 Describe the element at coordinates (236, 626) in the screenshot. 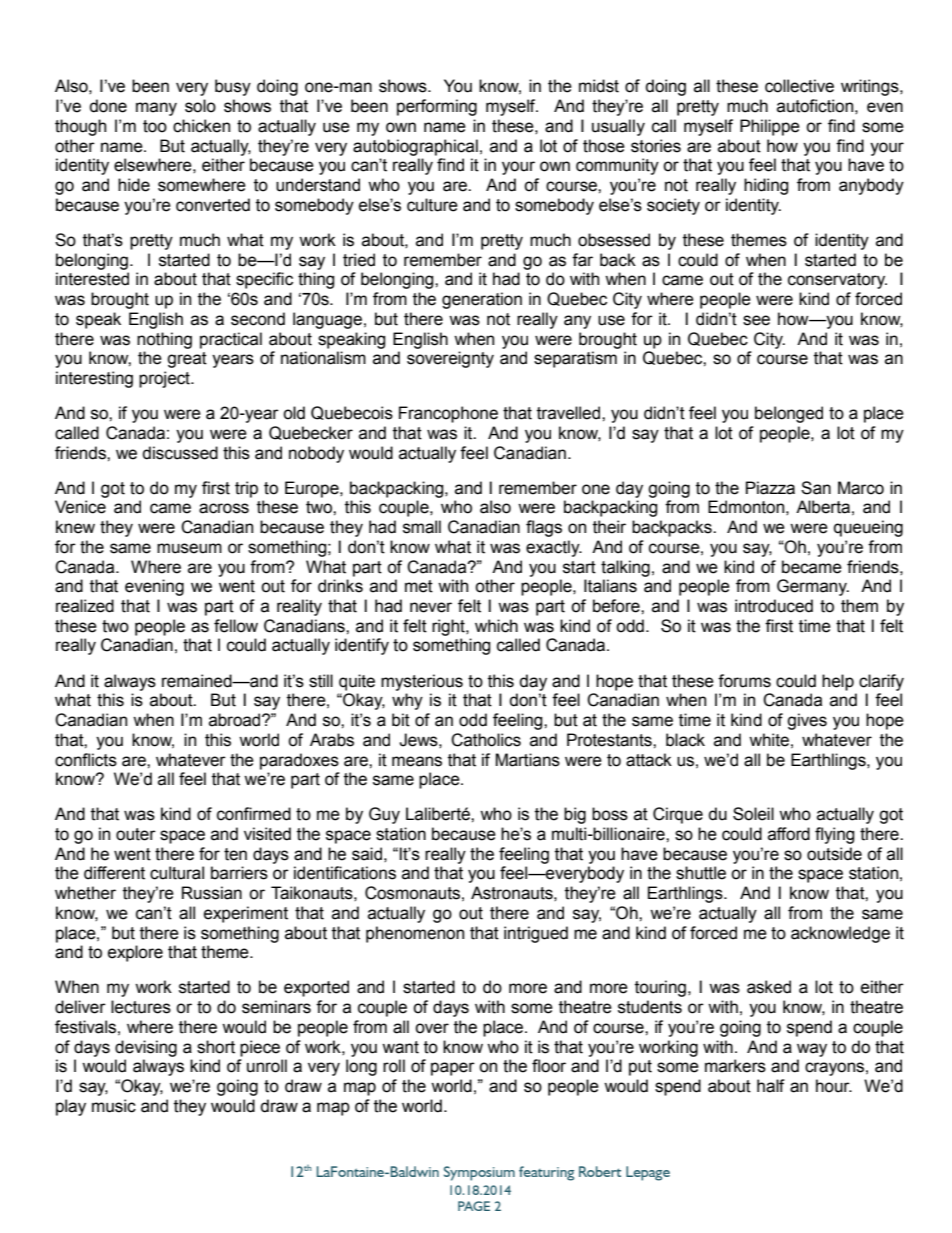

I see `fellow` at that location.
